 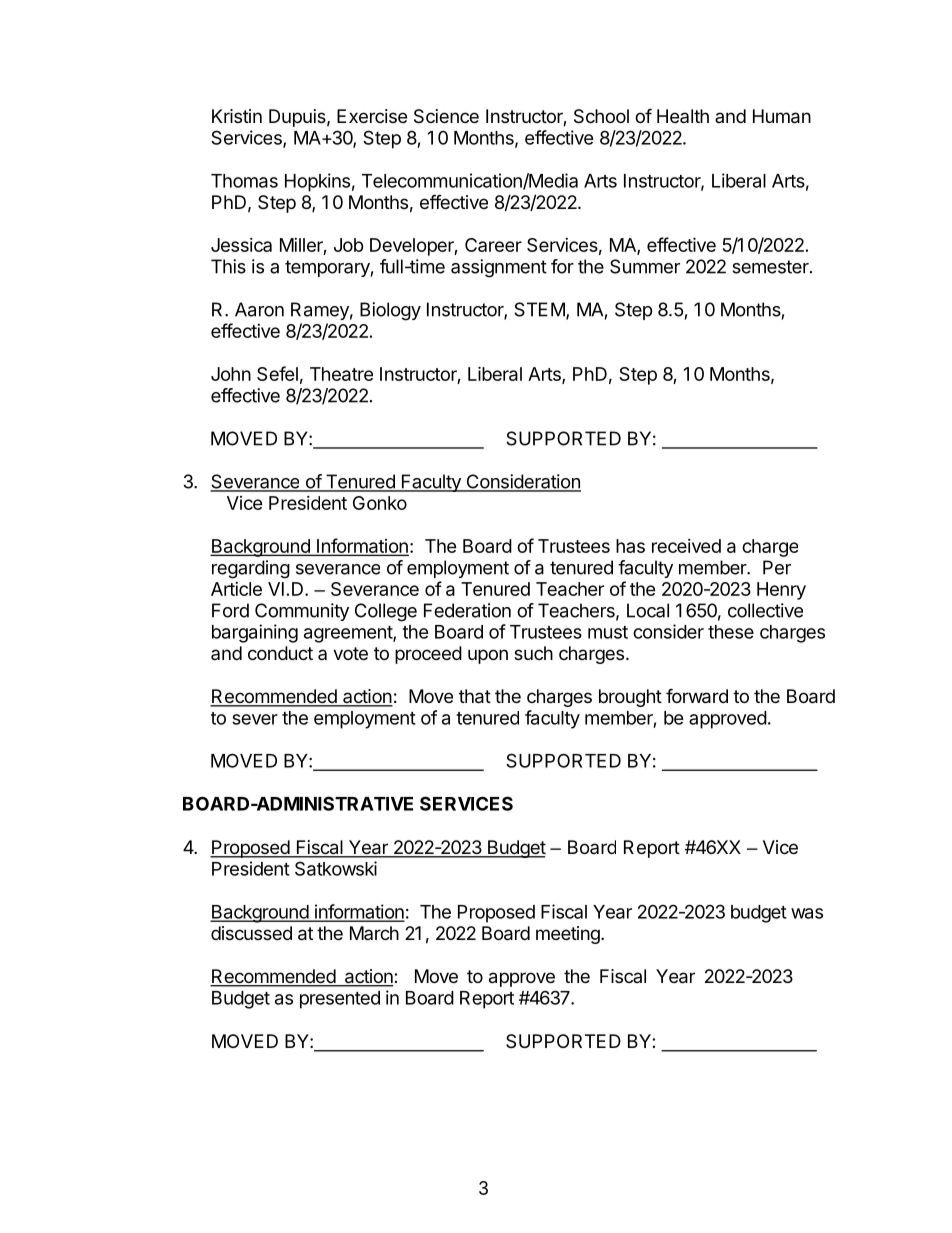 What do you see at coordinates (446, 116) in the screenshot?
I see `Science` at bounding box center [446, 116].
